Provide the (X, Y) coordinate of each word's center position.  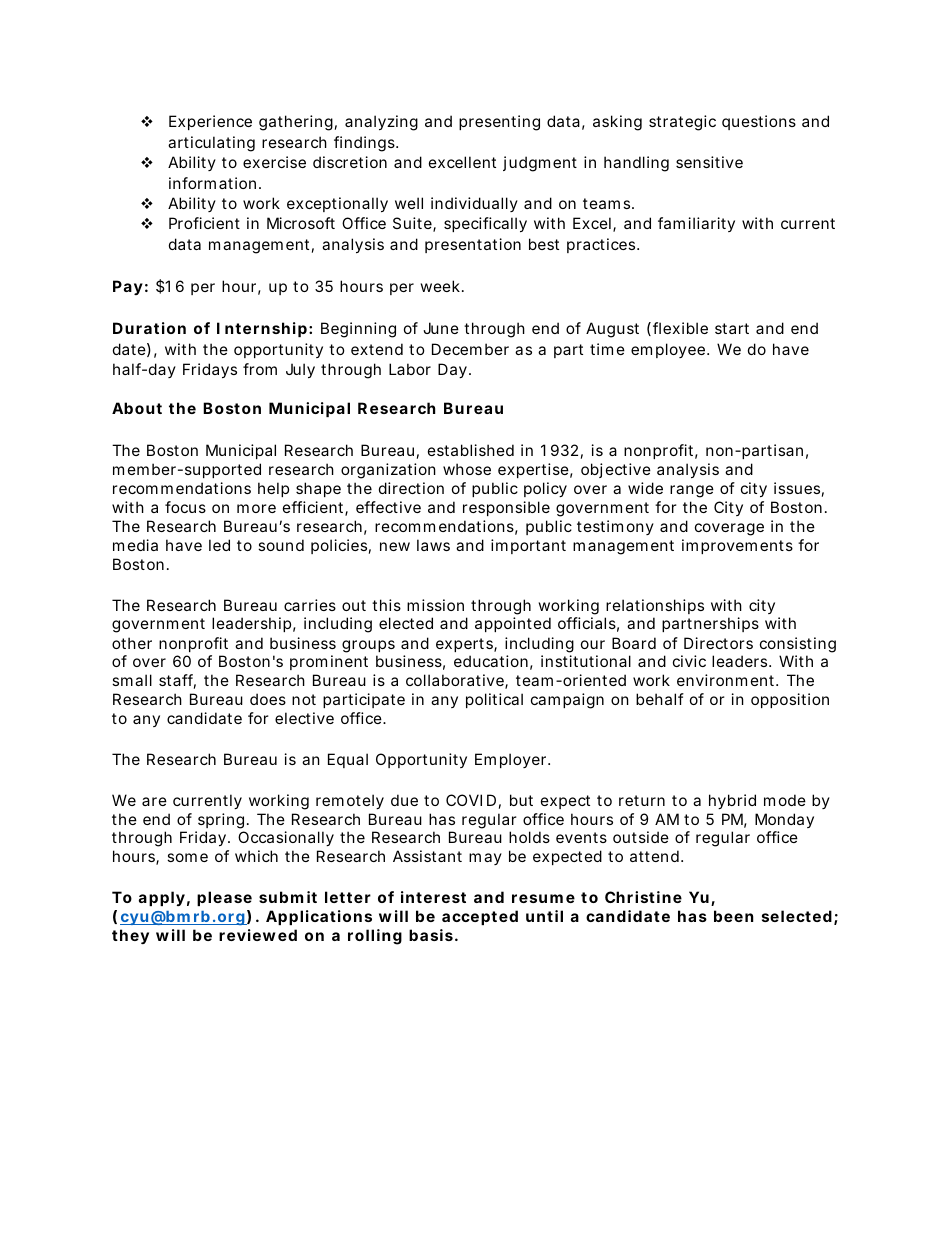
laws (433, 545)
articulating (211, 144)
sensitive (709, 162)
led (219, 545)
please (224, 898)
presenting (499, 123)
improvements (737, 546)
